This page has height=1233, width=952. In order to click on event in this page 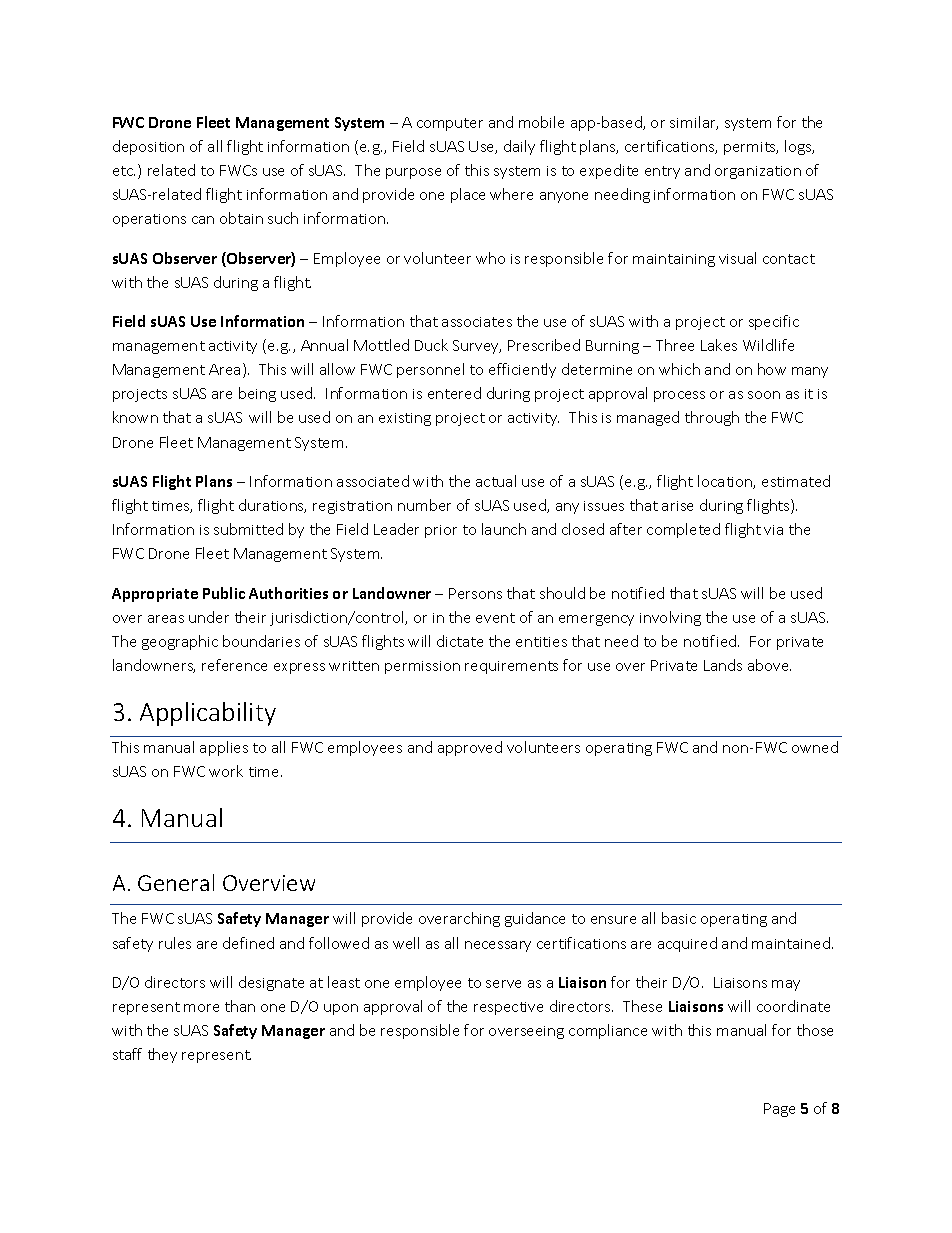, I will do `click(495, 618)`.
